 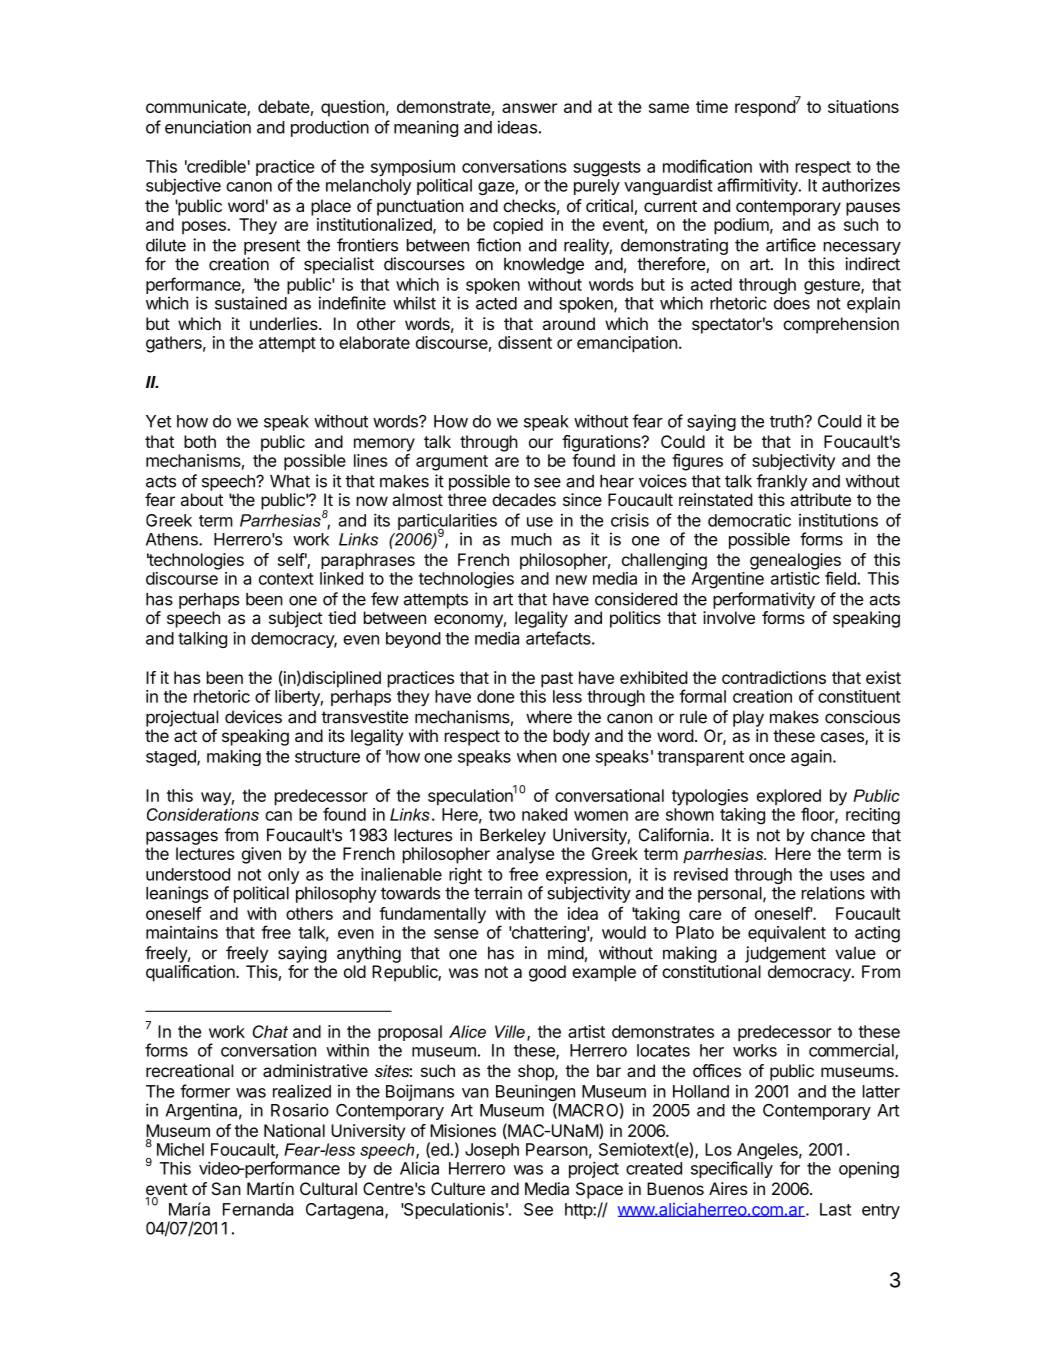 I want to click on enunciation, so click(x=208, y=127).
